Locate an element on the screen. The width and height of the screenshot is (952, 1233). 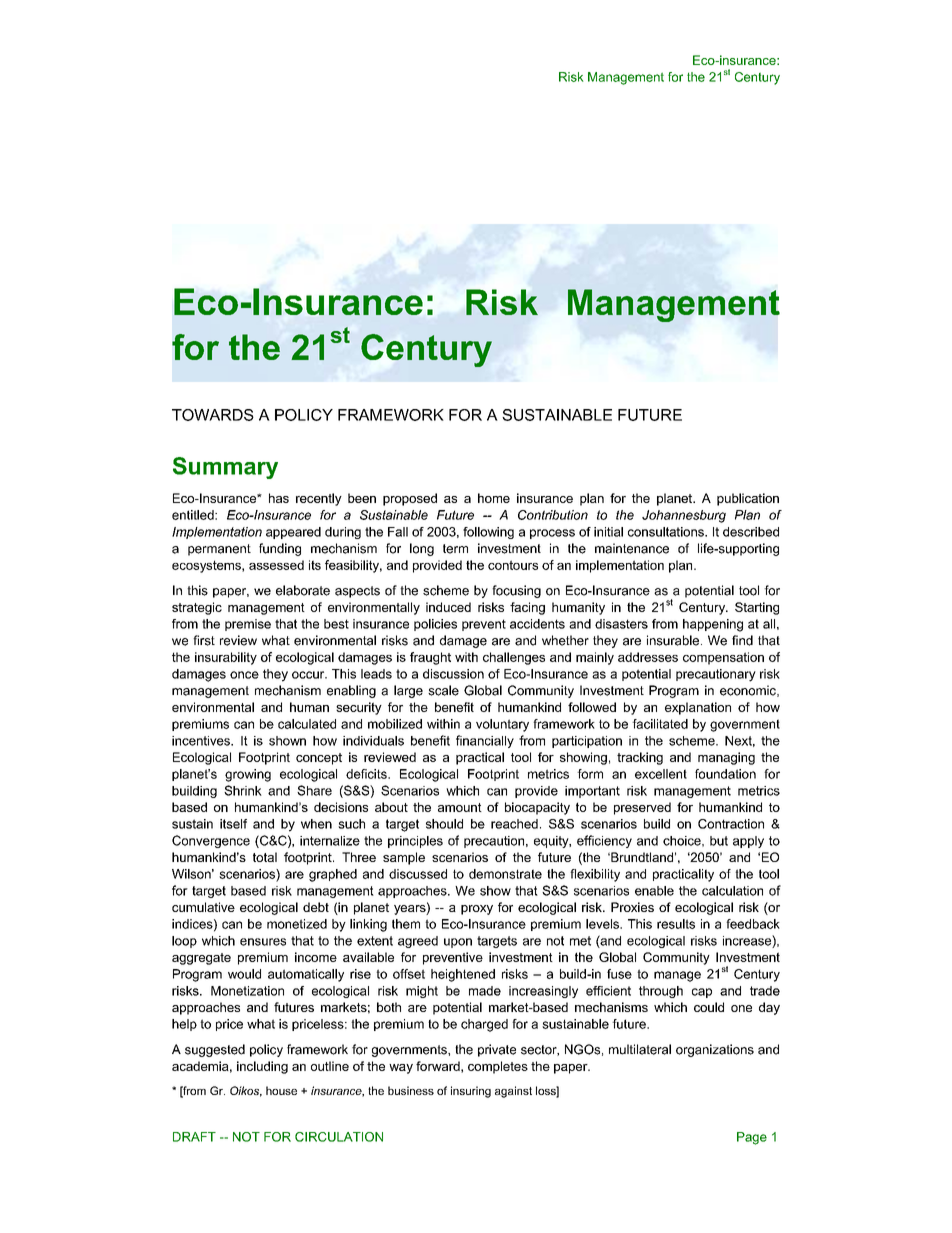
calculated is located at coordinates (307, 724).
